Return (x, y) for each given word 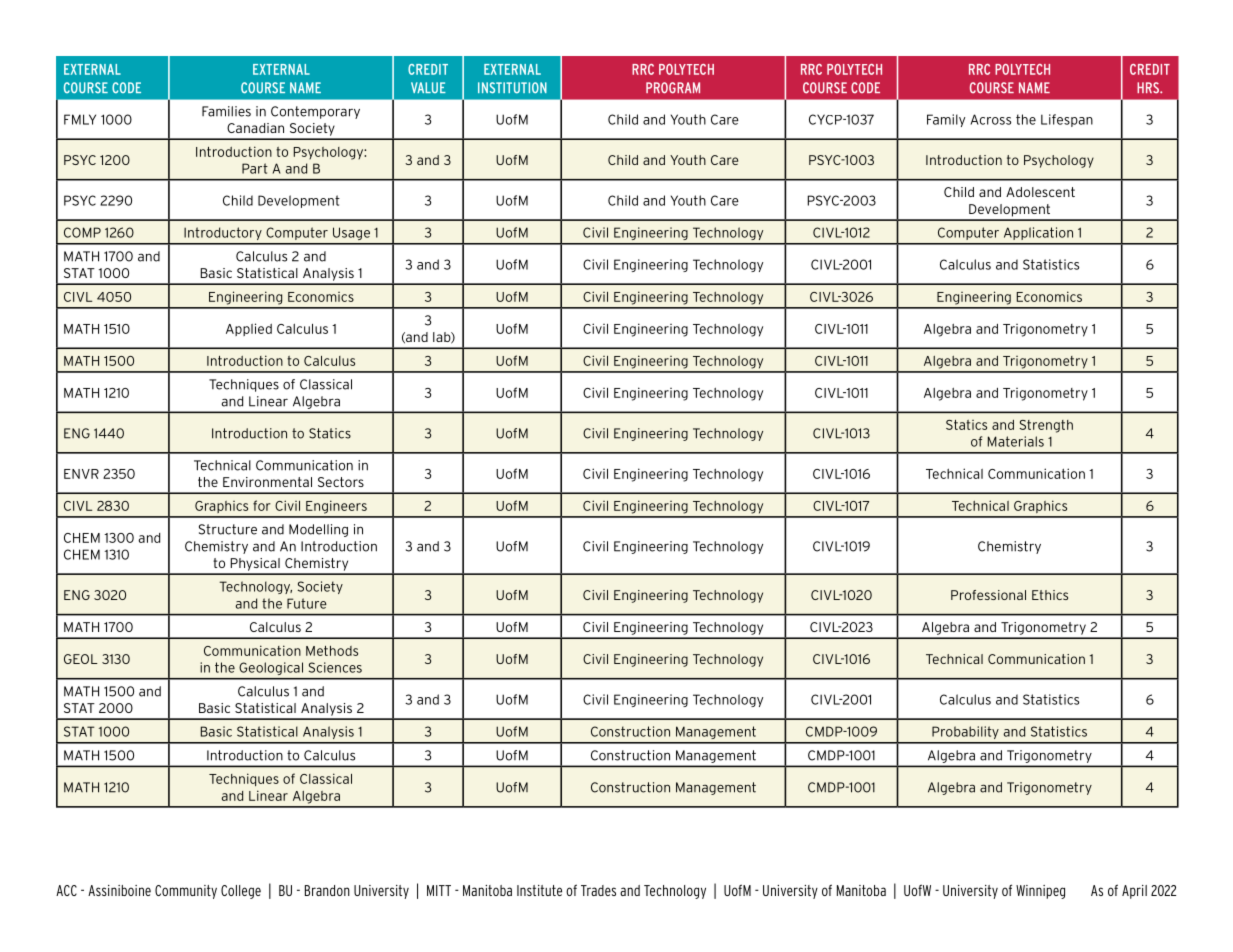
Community (186, 892)
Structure (228, 529)
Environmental (267, 482)
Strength (1046, 426)
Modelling (318, 530)
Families (226, 111)
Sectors (341, 482)
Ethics (1050, 595)
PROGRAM (673, 88)
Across (990, 119)
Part (255, 168)
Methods (332, 651)
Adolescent (1040, 192)
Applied (249, 329)
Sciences (335, 667)
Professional (988, 595)
